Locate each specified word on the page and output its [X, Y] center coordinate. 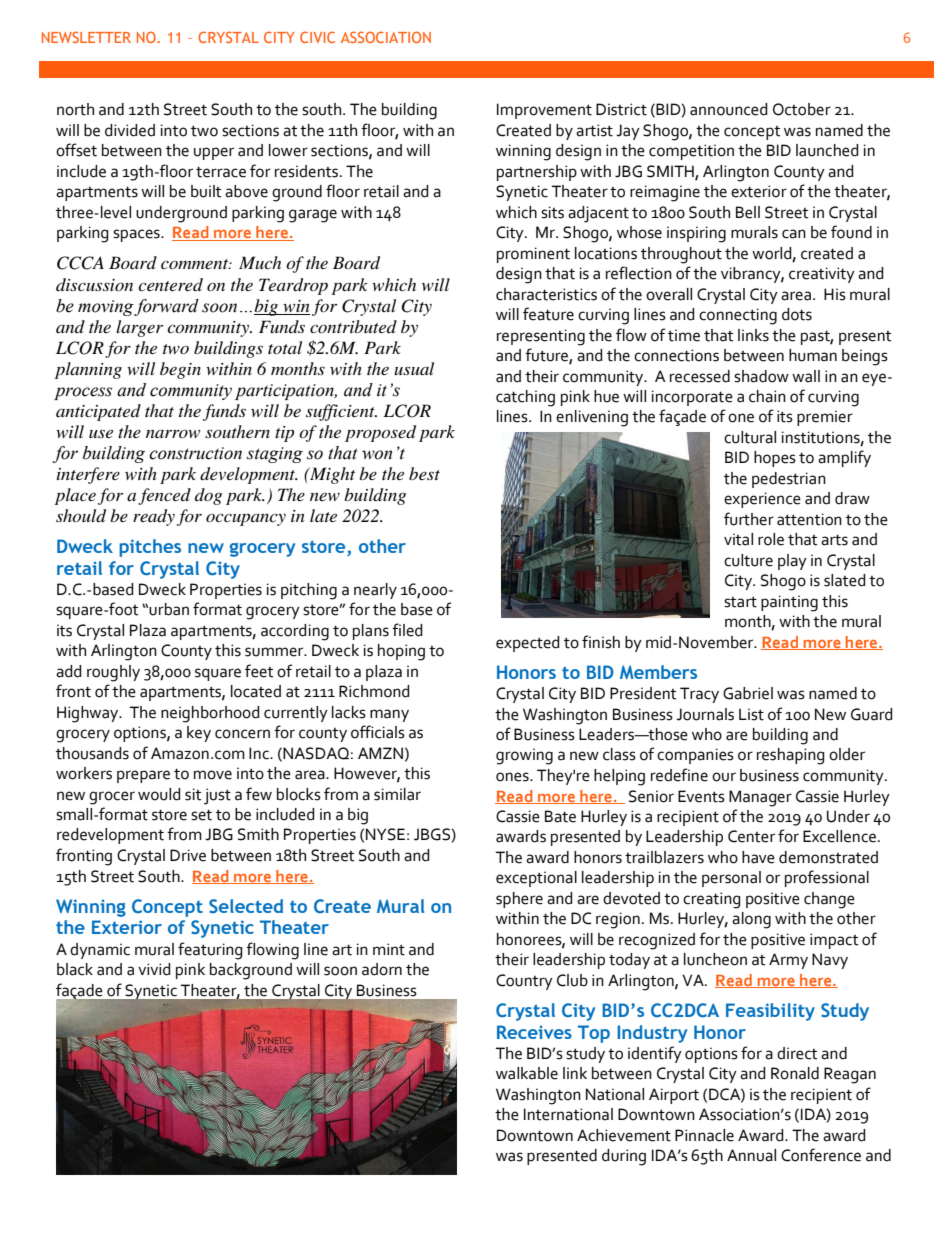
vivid [154, 969]
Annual [751, 1155]
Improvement [544, 111]
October [802, 109]
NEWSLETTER [86, 37]
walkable [527, 1073]
